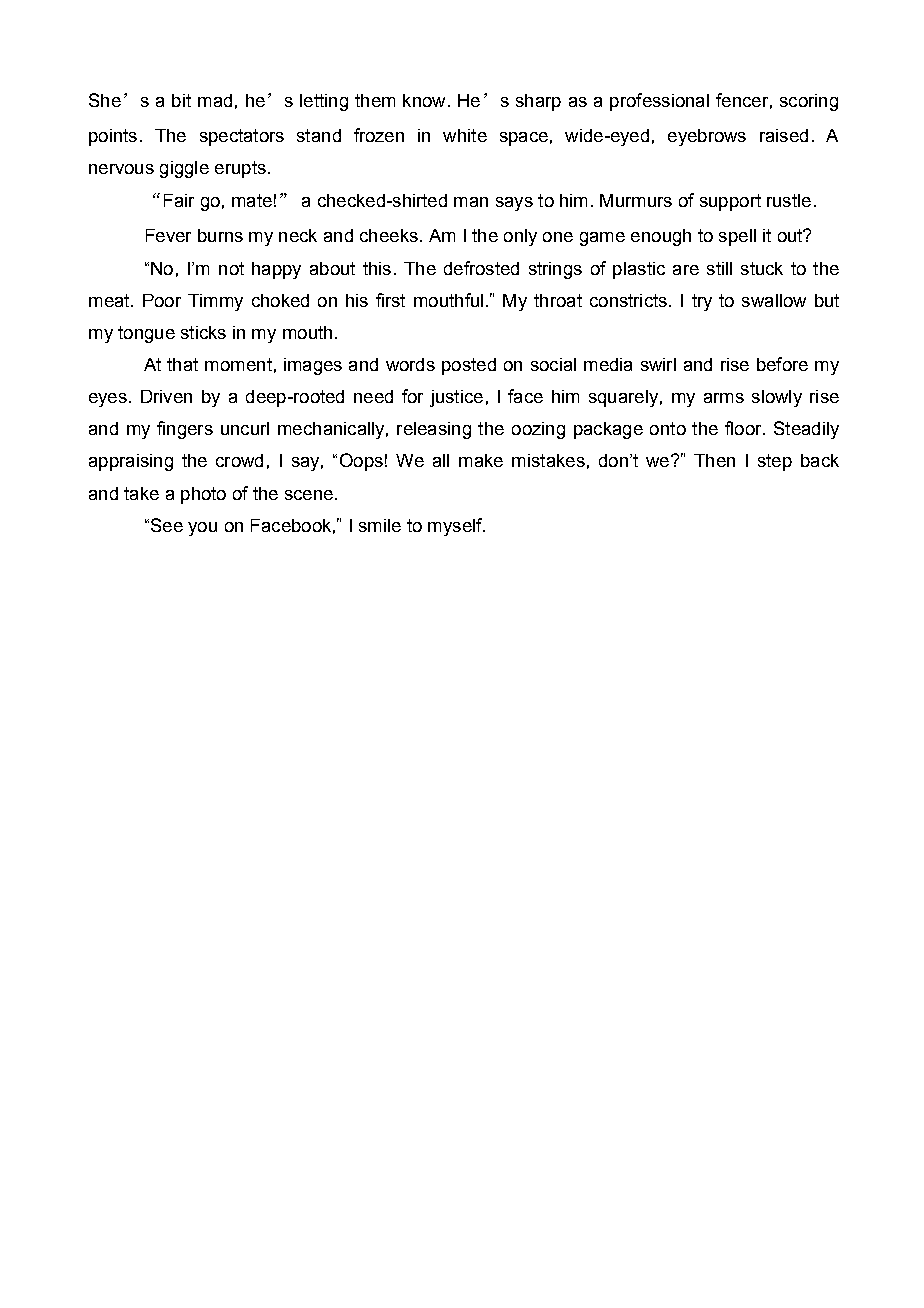 The image size is (924, 1308). What do you see at coordinates (737, 237) in the screenshot?
I see `spell` at bounding box center [737, 237].
